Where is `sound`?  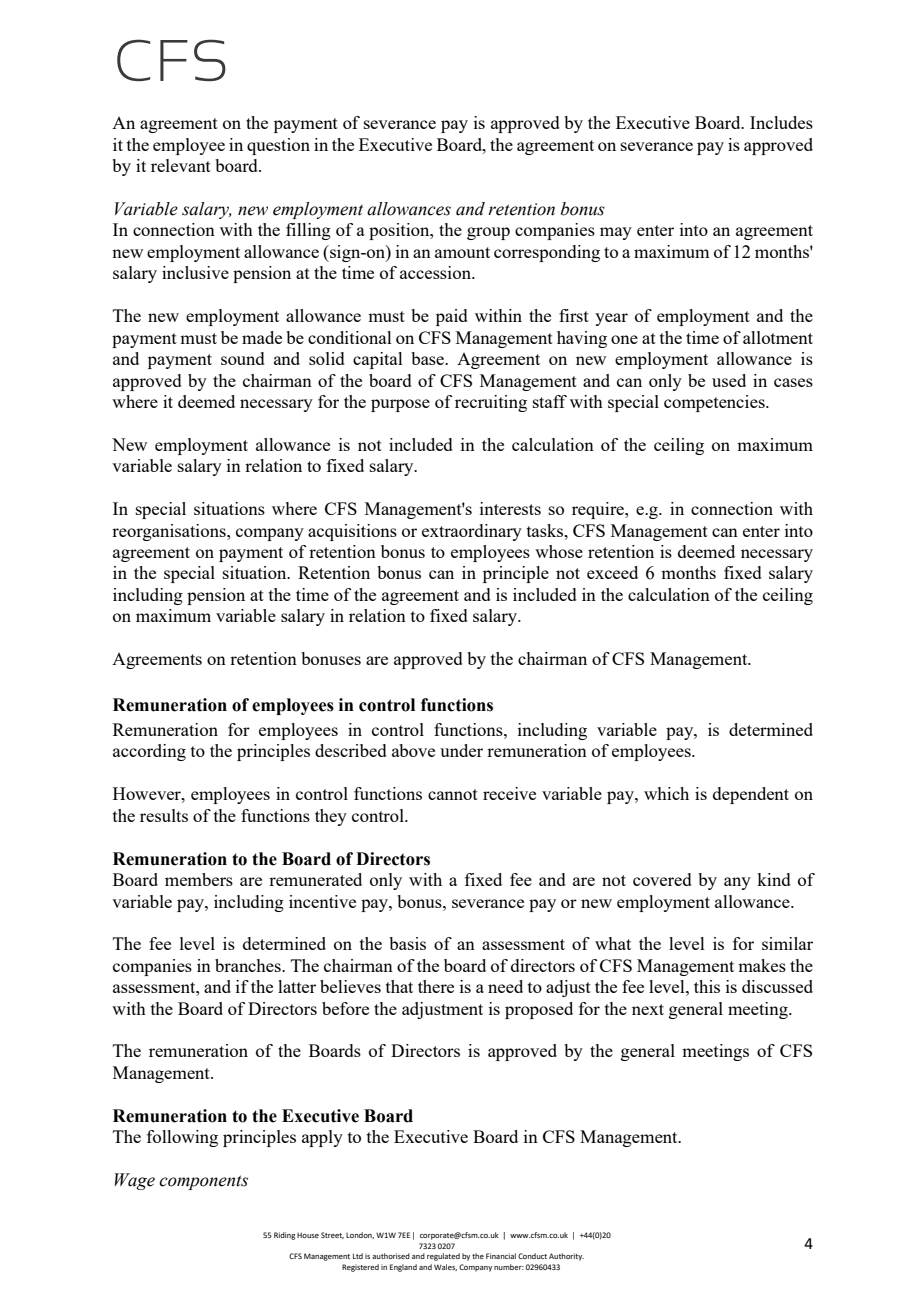
sound is located at coordinates (243, 358).
